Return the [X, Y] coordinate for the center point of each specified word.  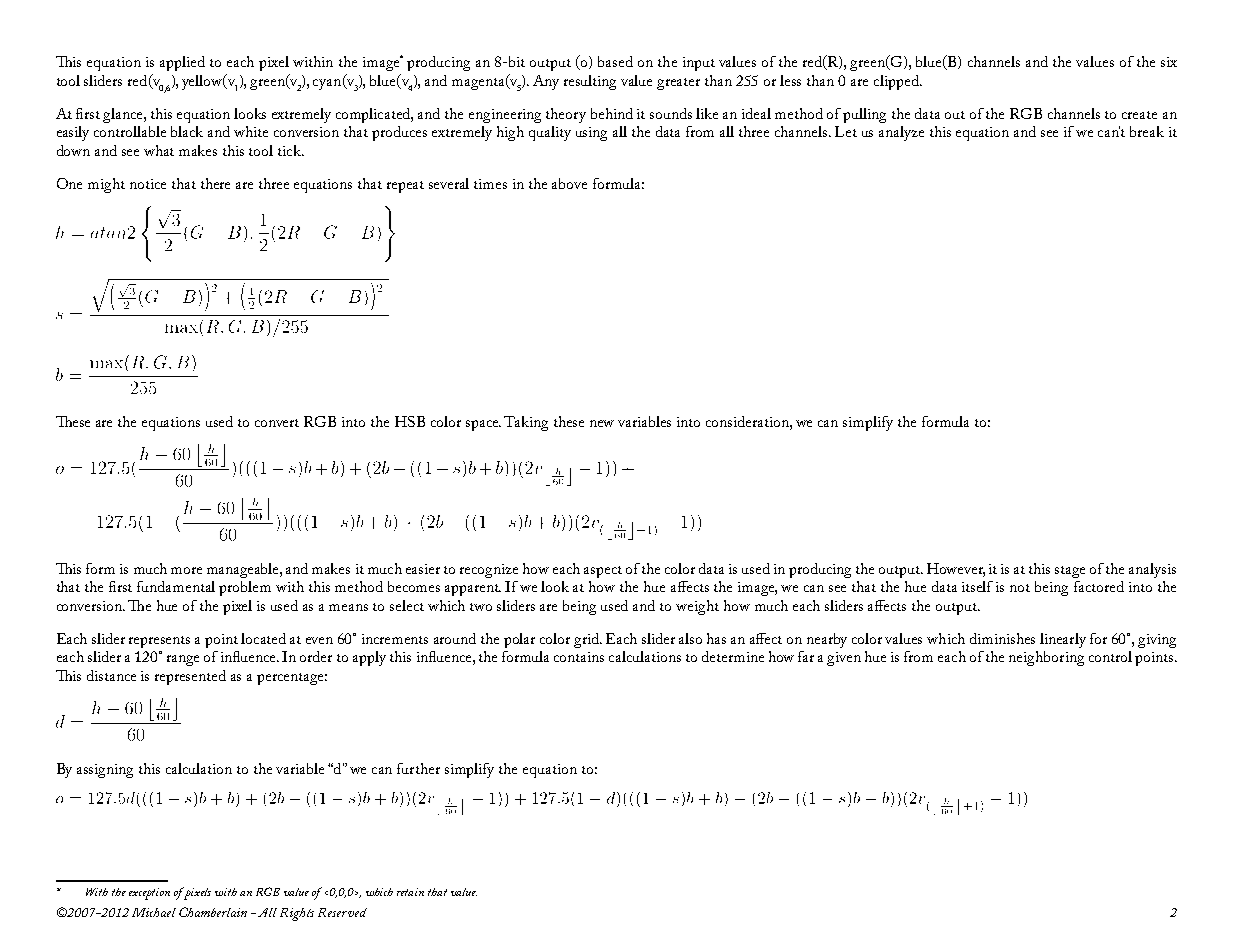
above [569, 183]
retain [410, 892]
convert [277, 423]
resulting [590, 82]
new [602, 423]
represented [190, 677]
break [1147, 131]
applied [182, 63]
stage [1070, 572]
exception [149, 894]
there [215, 183]
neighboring [1046, 658]
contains [579, 657]
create [1139, 115]
